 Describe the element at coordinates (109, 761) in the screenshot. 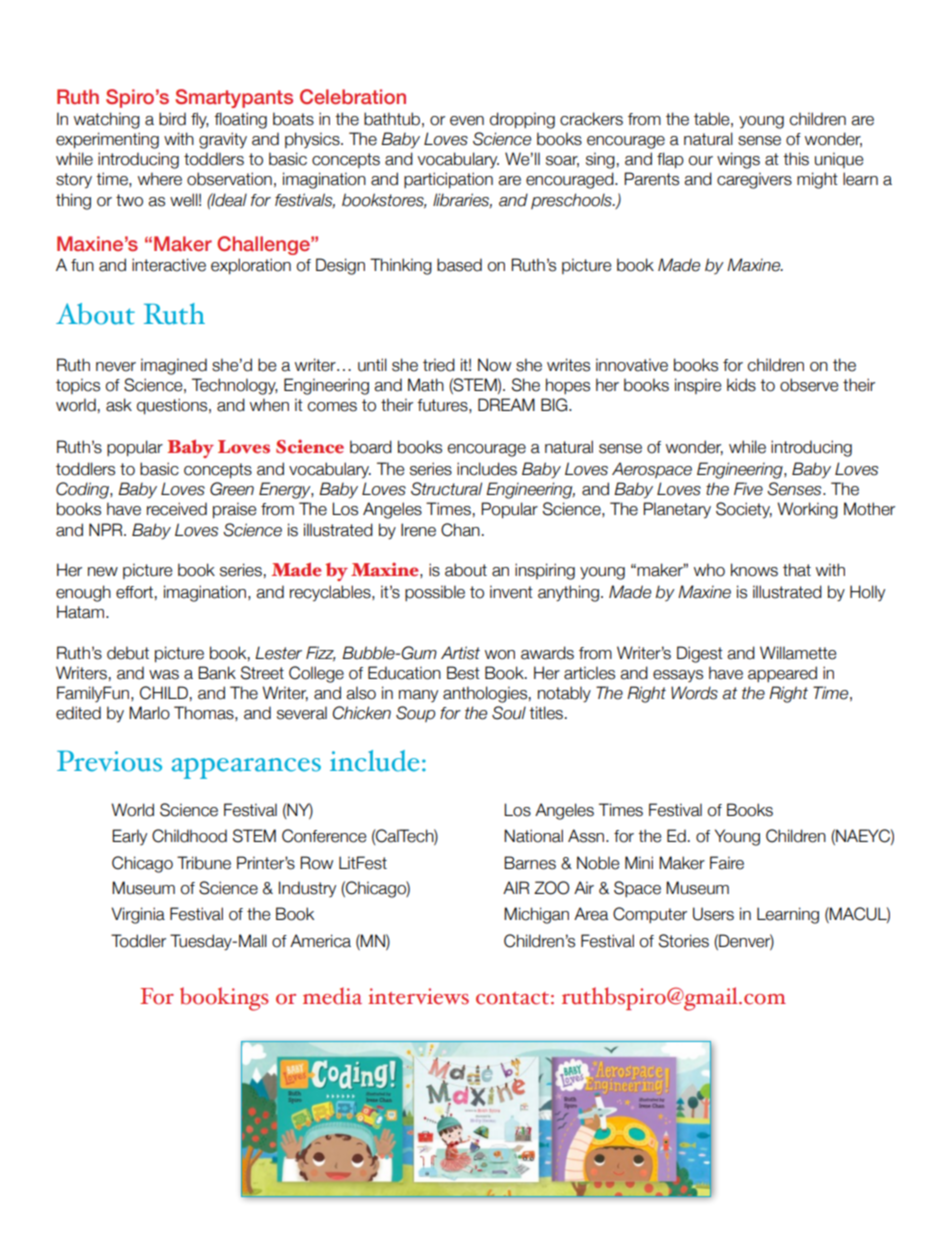

I see `Previous` at that location.
